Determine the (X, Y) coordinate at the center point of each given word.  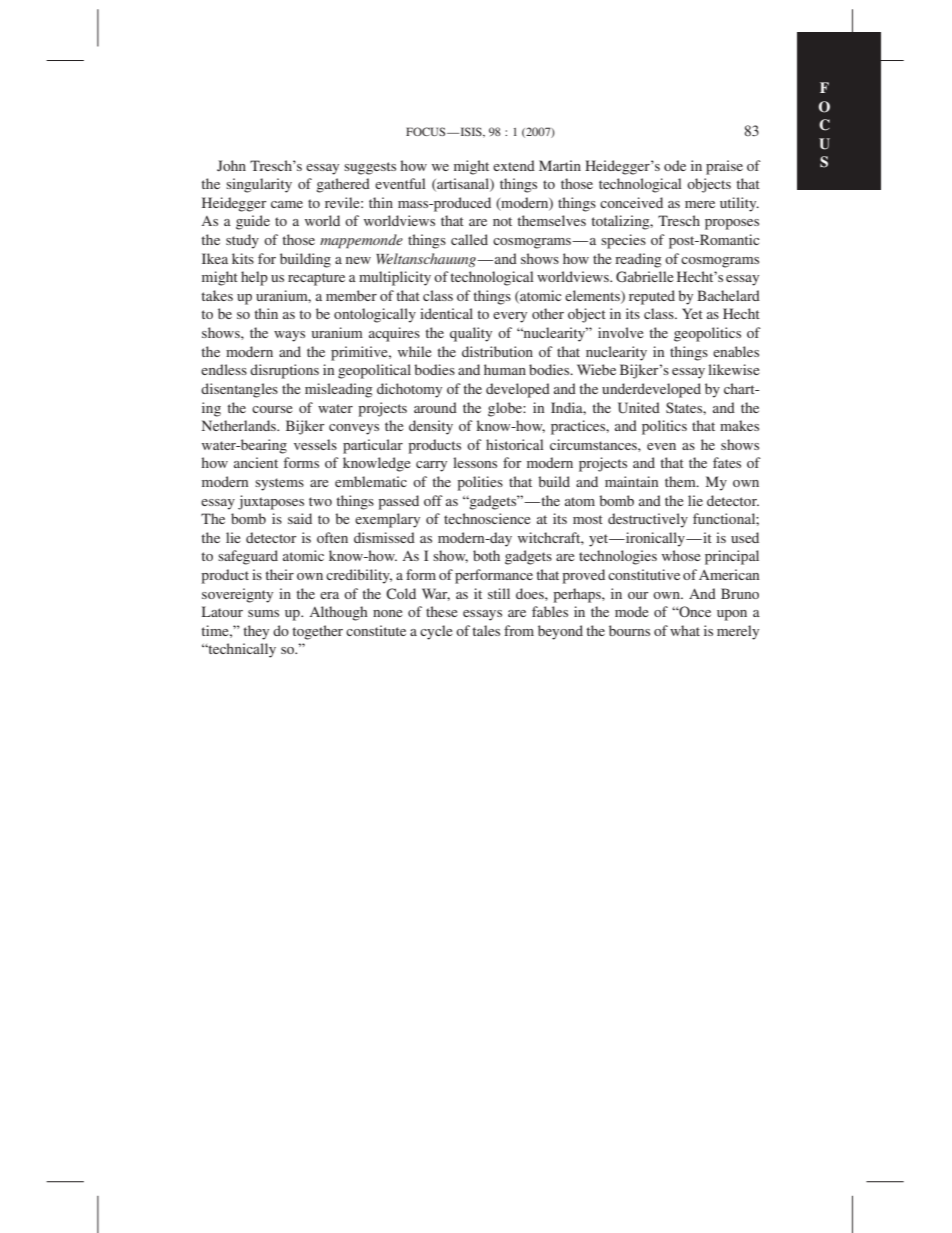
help (254, 278)
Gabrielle (644, 276)
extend (514, 165)
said (300, 518)
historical (515, 444)
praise (724, 167)
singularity (259, 185)
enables (736, 351)
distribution (497, 351)
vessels (315, 444)
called (469, 239)
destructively (648, 520)
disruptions (284, 371)
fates (727, 462)
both (486, 555)
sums (263, 613)
